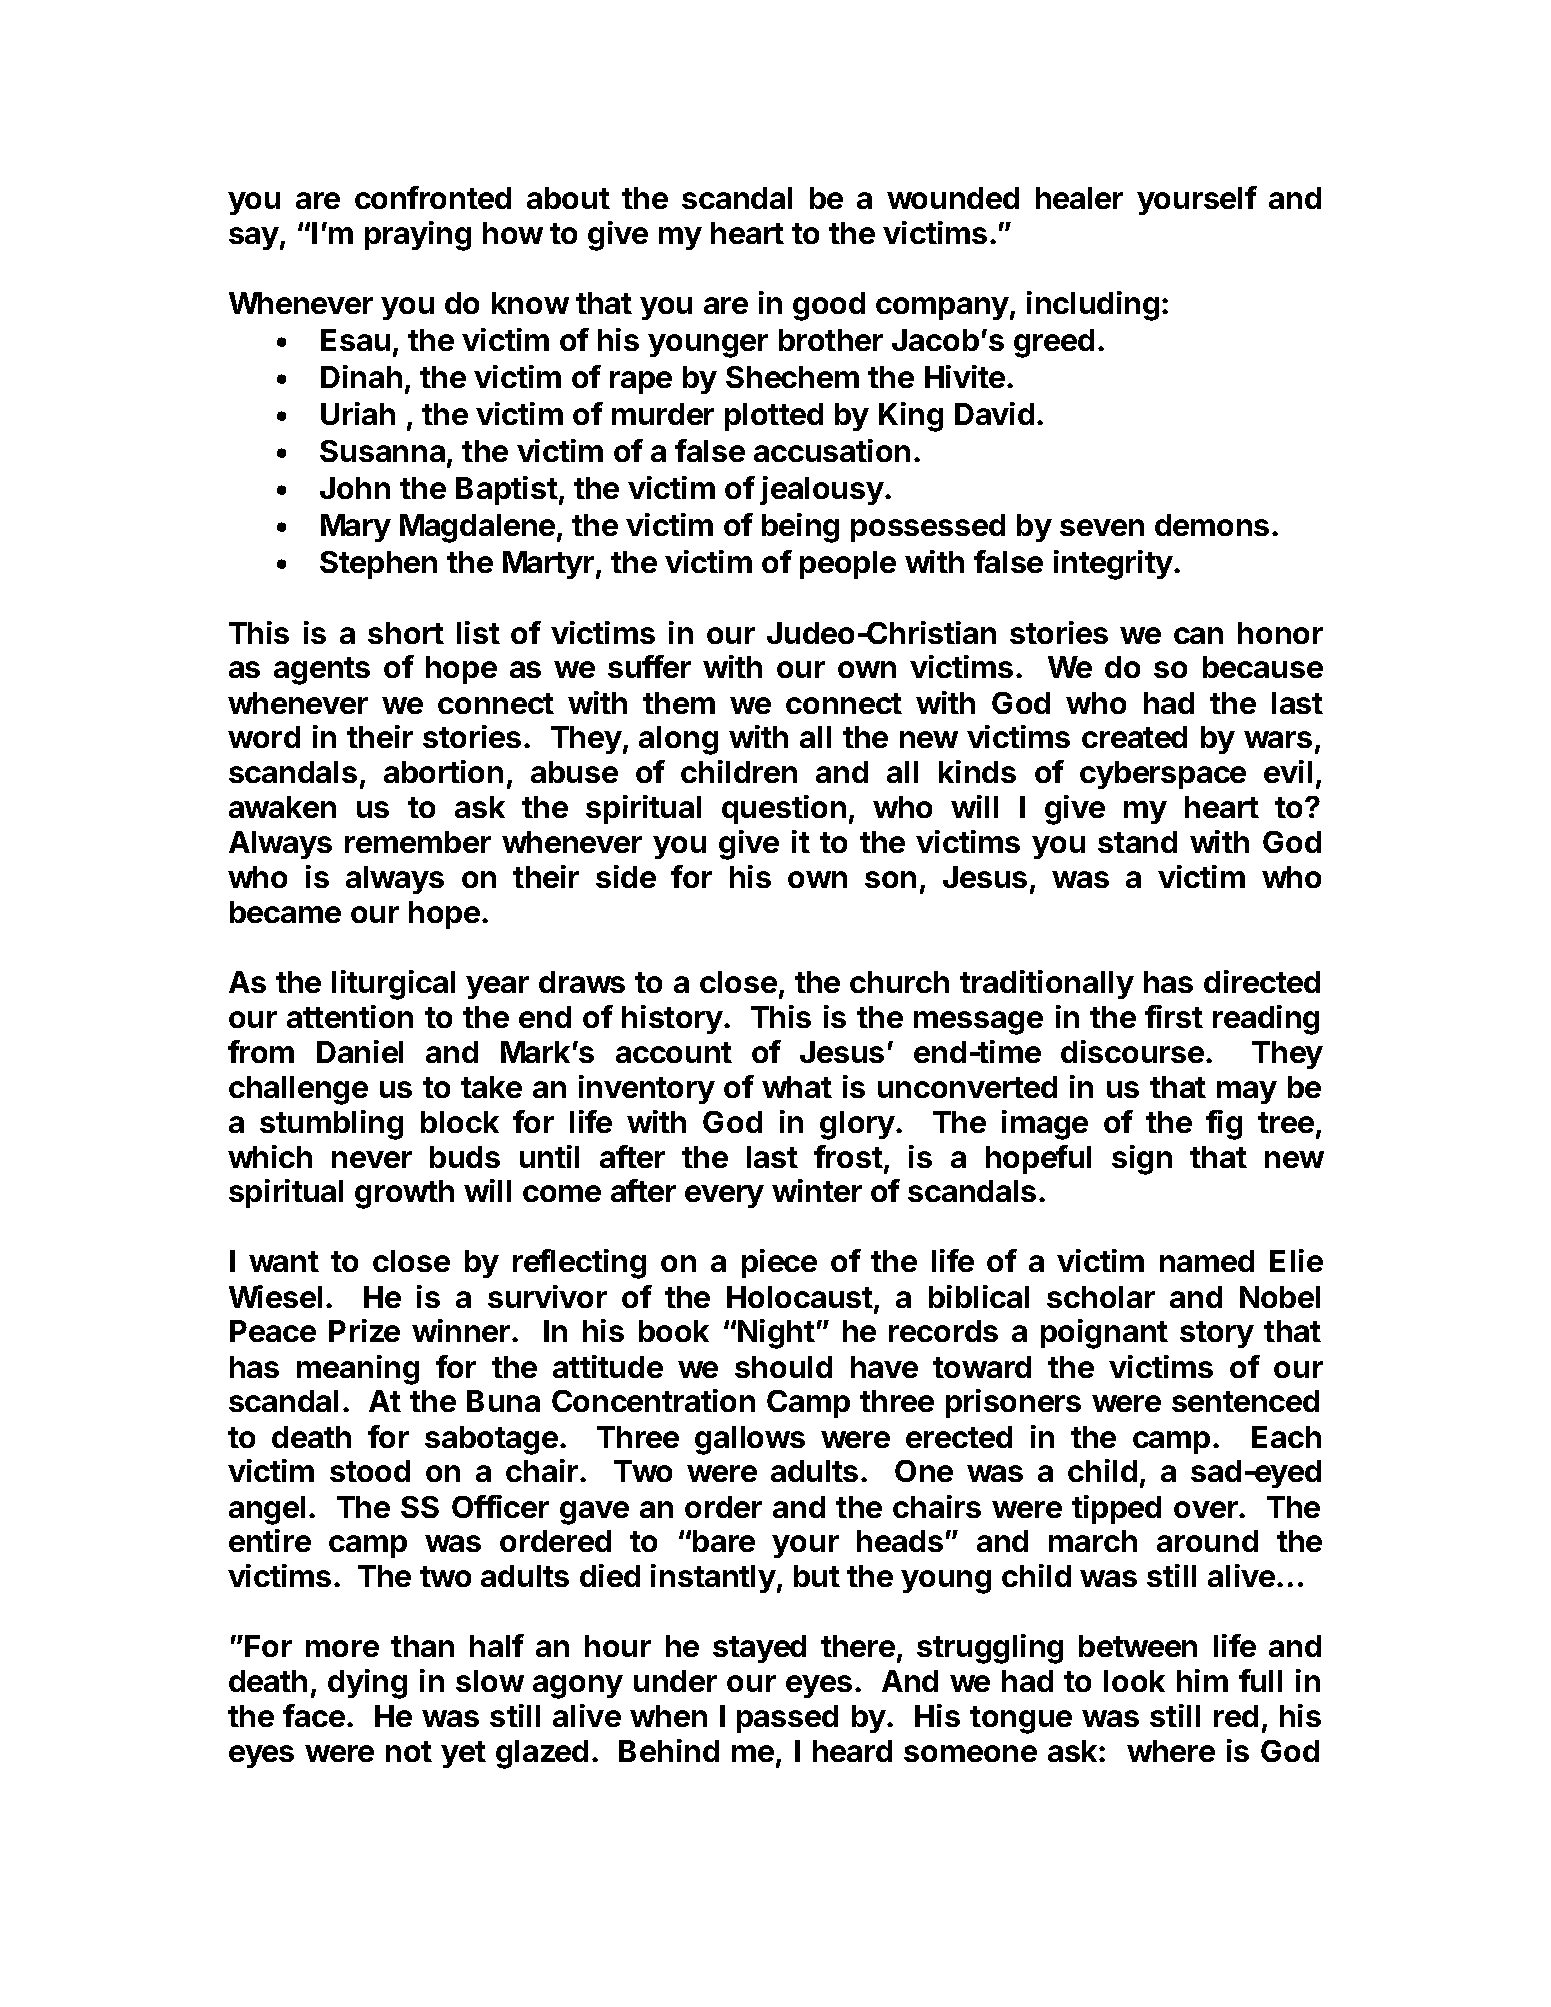 This screenshot has height=2007, width=1551. Describe the element at coordinates (418, 236) in the screenshot. I see `praying` at that location.
